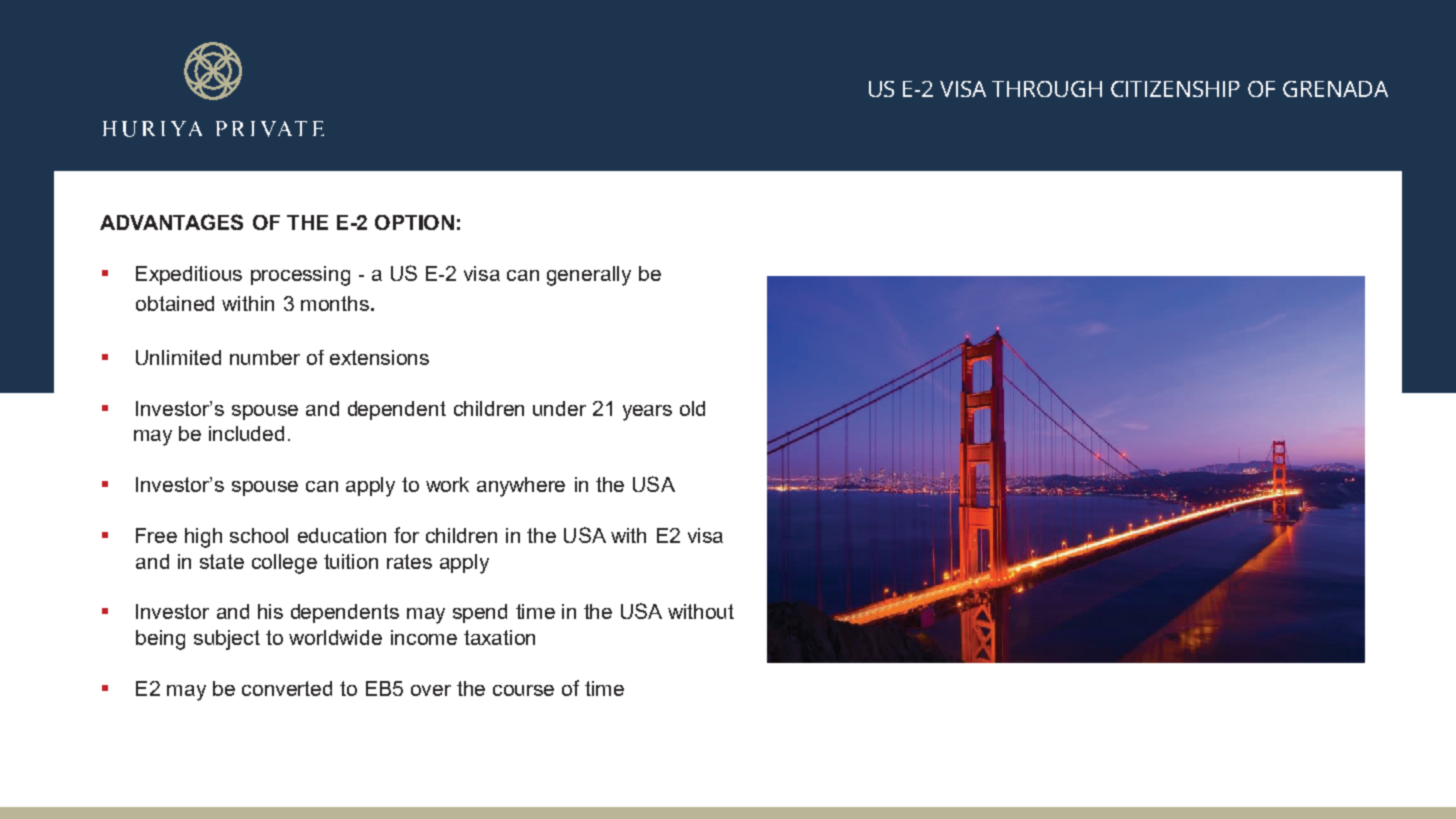 The image size is (1456, 819). Describe the element at coordinates (300, 276) in the screenshot. I see `processing` at that location.
